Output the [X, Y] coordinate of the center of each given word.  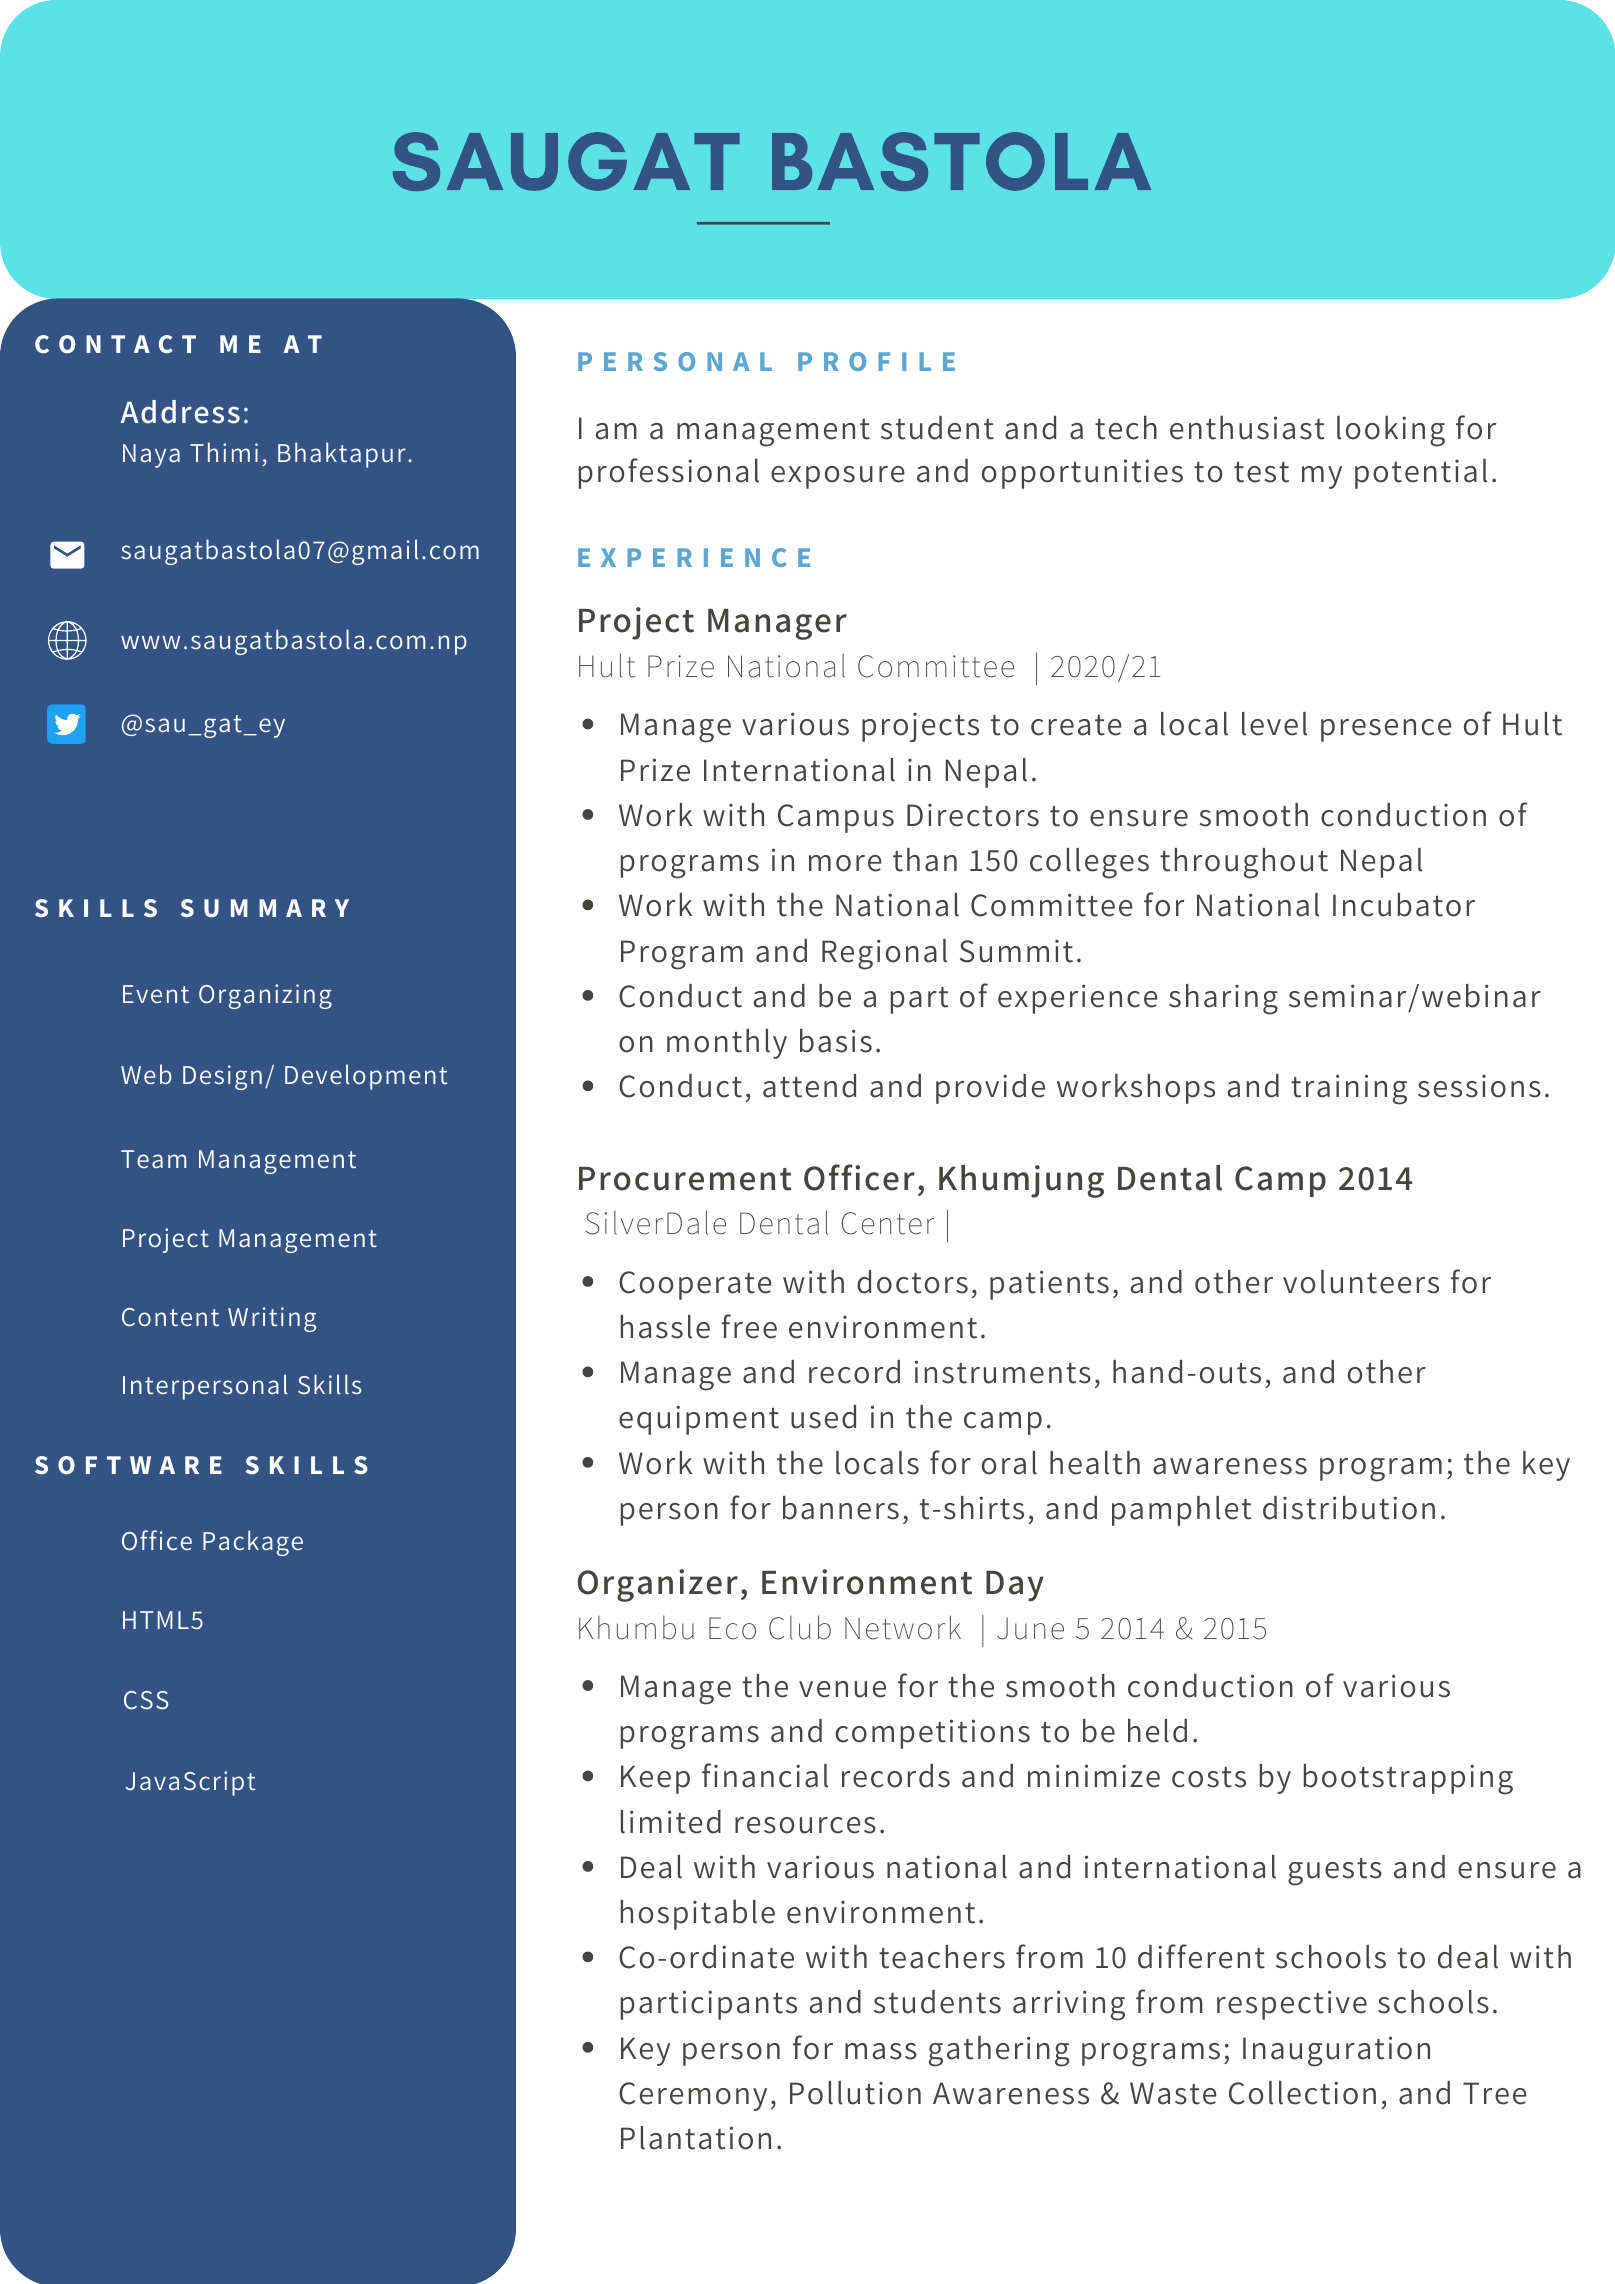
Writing [272, 1319]
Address [180, 412]
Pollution [855, 2093]
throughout [1244, 863]
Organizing [265, 996]
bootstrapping [1408, 1779]
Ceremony [693, 2096]
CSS [146, 1700]
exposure [838, 477]
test [1261, 472]
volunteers [1361, 1282]
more [845, 863]
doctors [912, 1282]
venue [842, 1689]
